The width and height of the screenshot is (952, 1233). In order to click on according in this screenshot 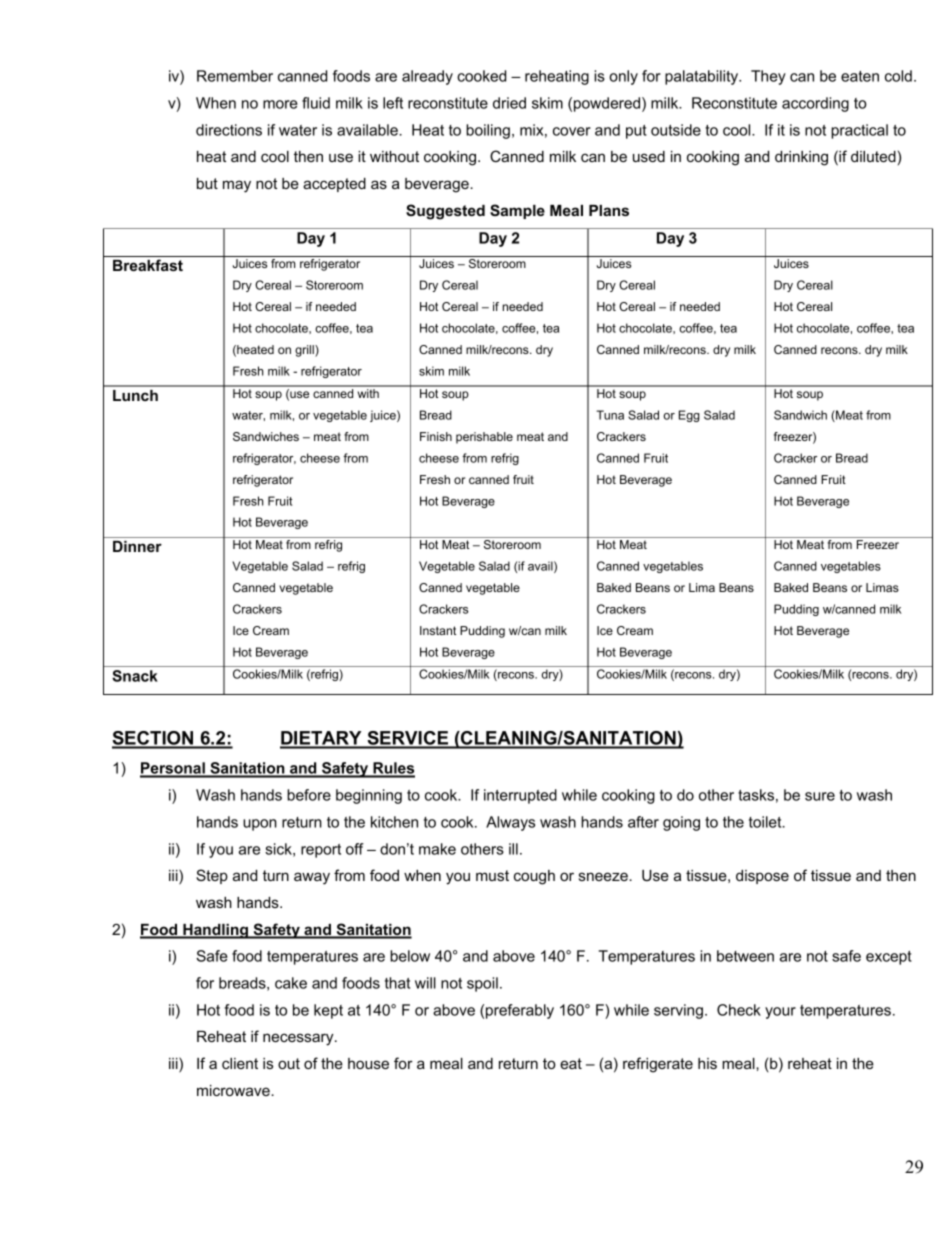, I will do `click(815, 104)`.
